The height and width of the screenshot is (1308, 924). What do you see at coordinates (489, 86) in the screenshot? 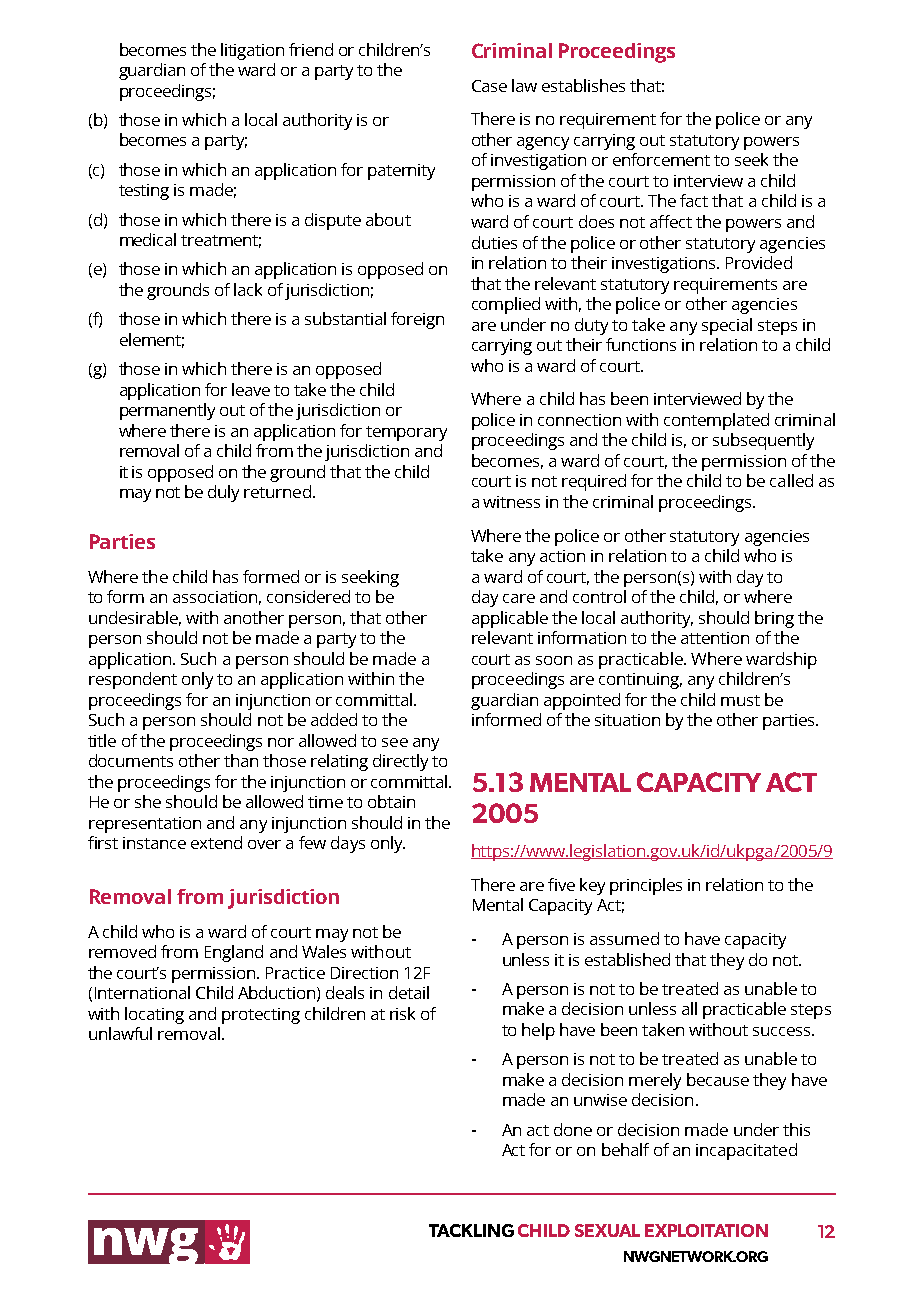
I see `Case` at bounding box center [489, 86].
